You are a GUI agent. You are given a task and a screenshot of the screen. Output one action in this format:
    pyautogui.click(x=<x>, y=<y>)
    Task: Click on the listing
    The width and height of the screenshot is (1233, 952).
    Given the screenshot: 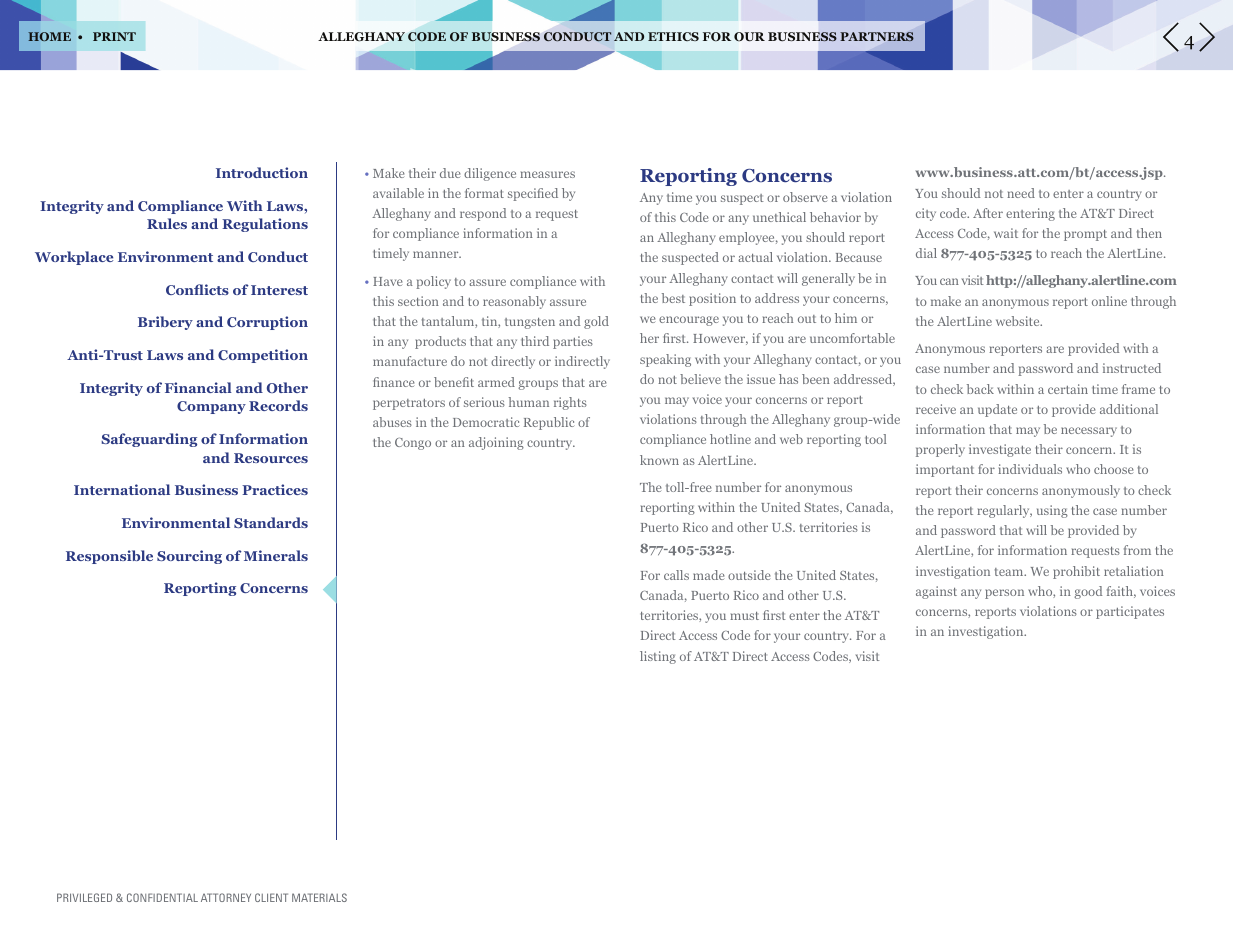 What is the action you would take?
    pyautogui.click(x=658, y=657)
